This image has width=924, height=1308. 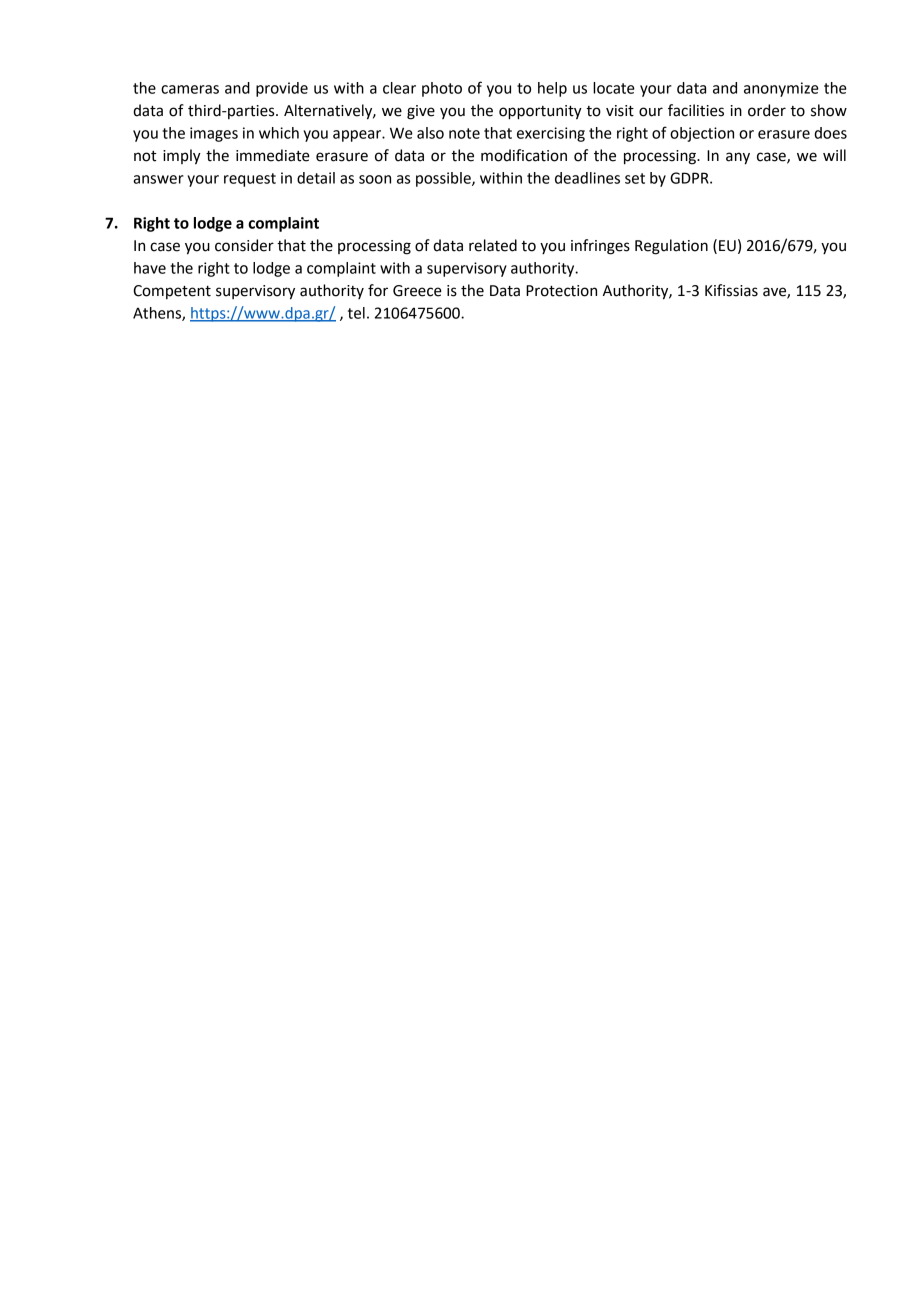 I want to click on Competent, so click(x=172, y=292).
